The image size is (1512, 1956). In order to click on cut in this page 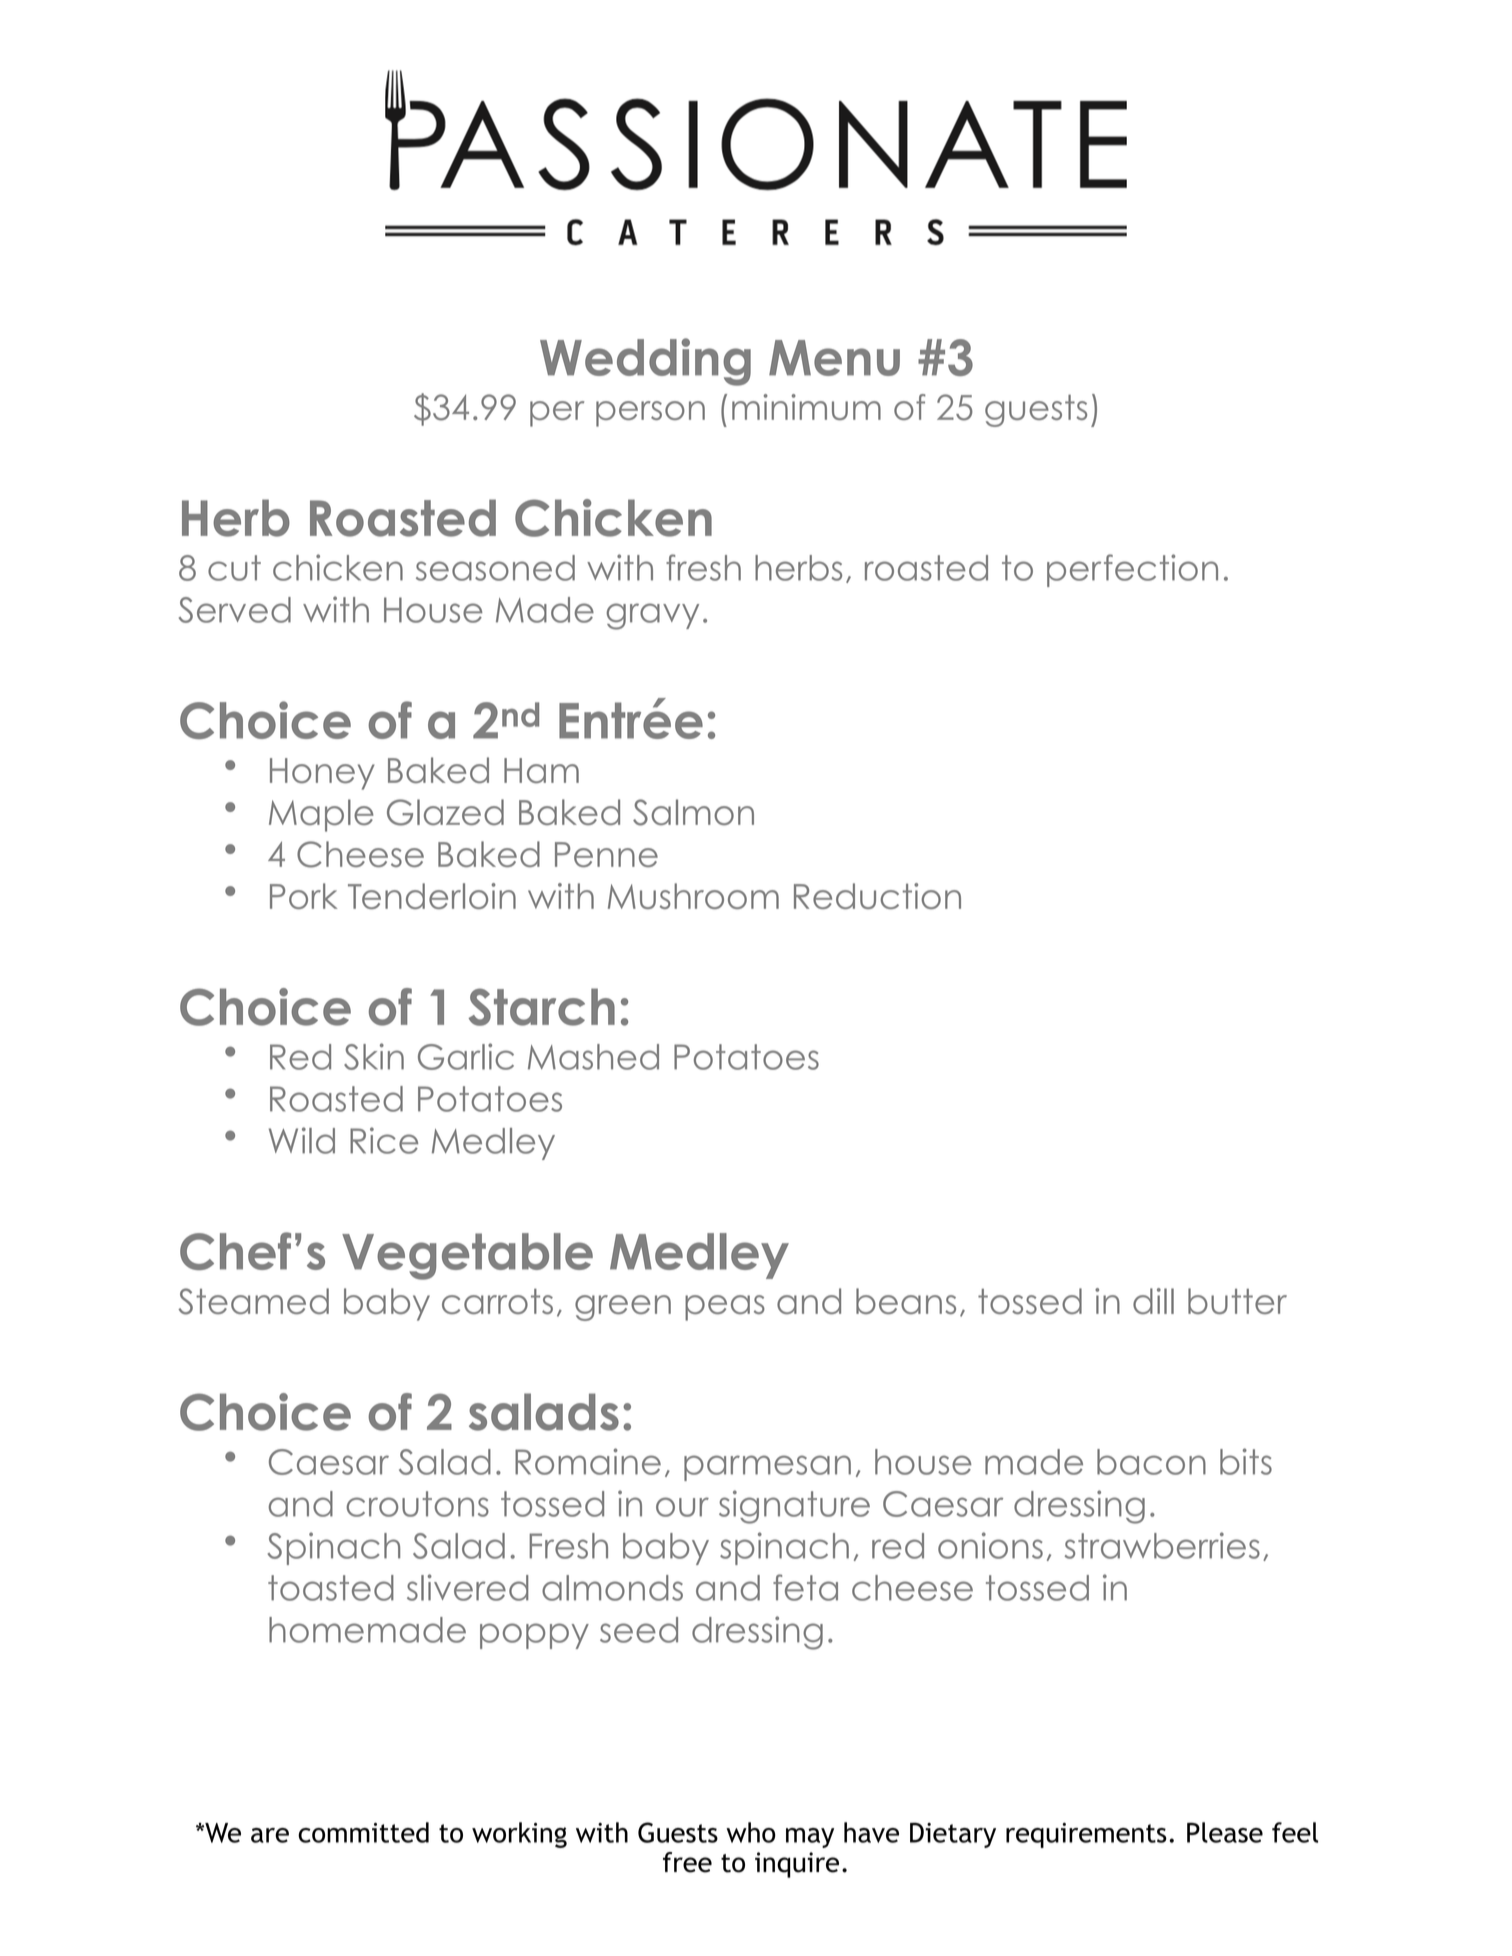, I will do `click(234, 568)`.
